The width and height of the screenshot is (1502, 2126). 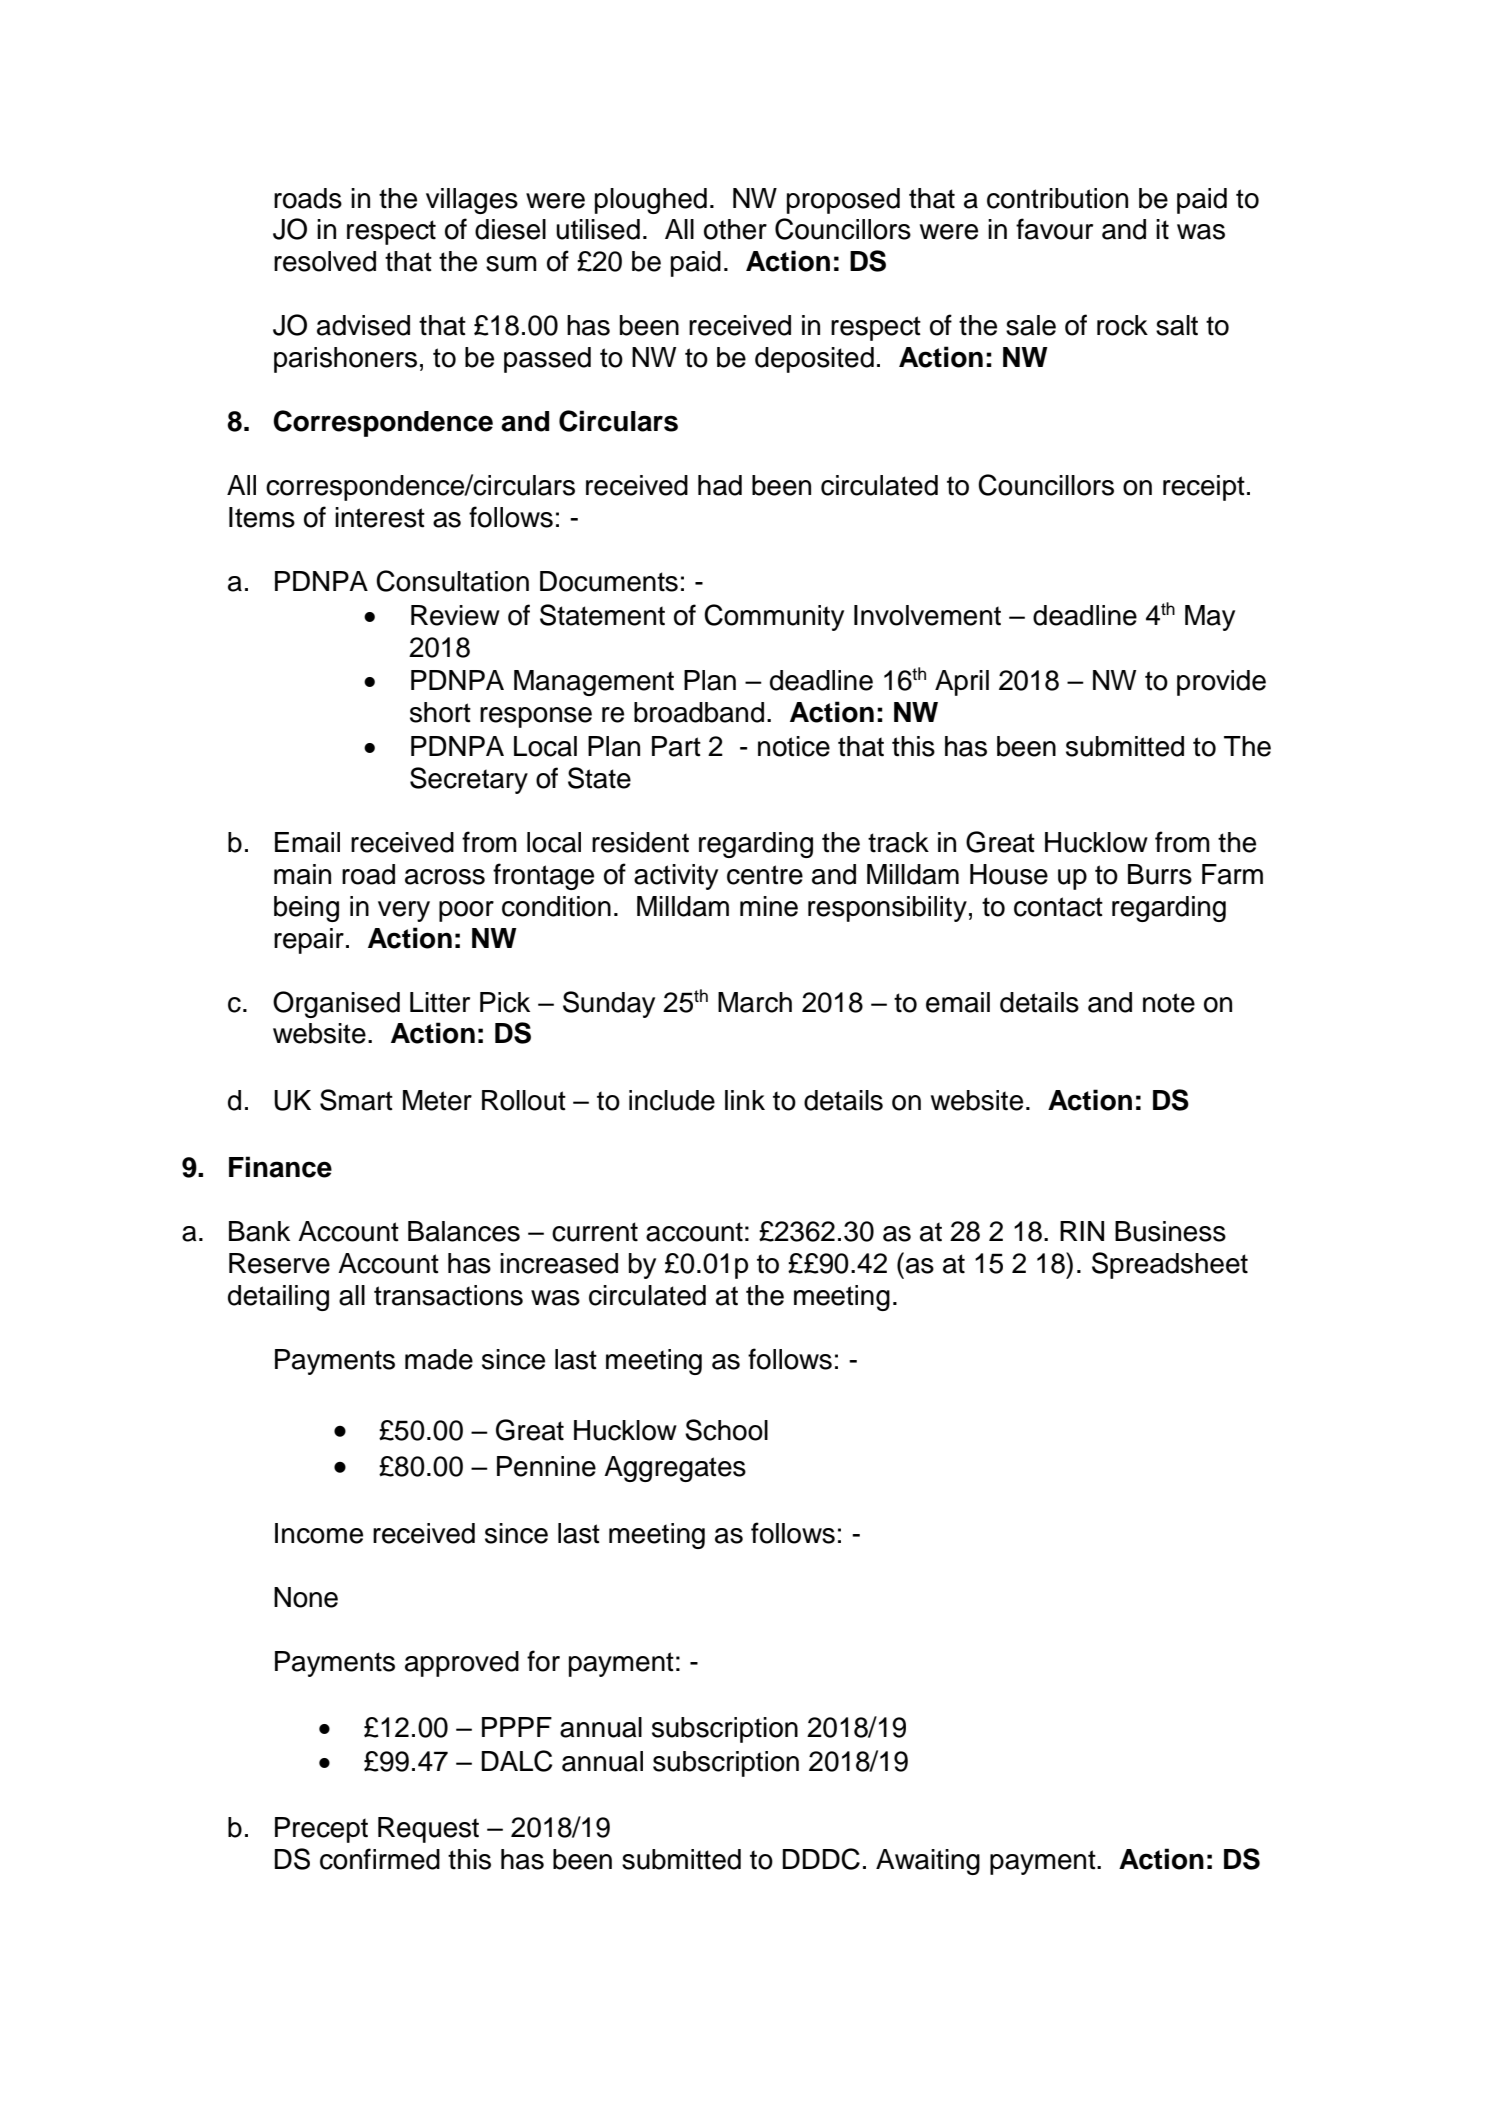 What do you see at coordinates (1160, 874) in the screenshot?
I see `Burrs` at bounding box center [1160, 874].
